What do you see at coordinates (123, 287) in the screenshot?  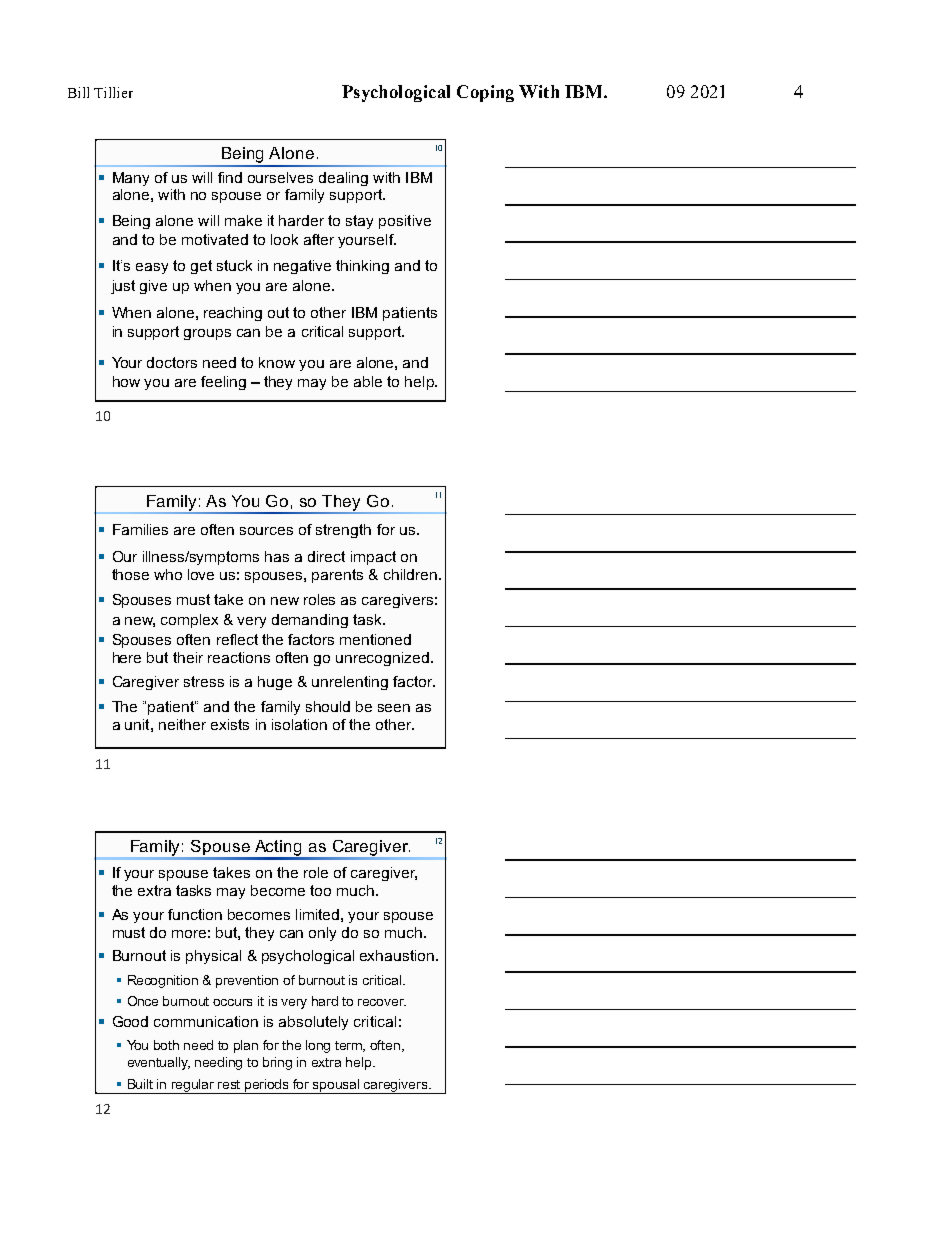 I see `just` at bounding box center [123, 287].
